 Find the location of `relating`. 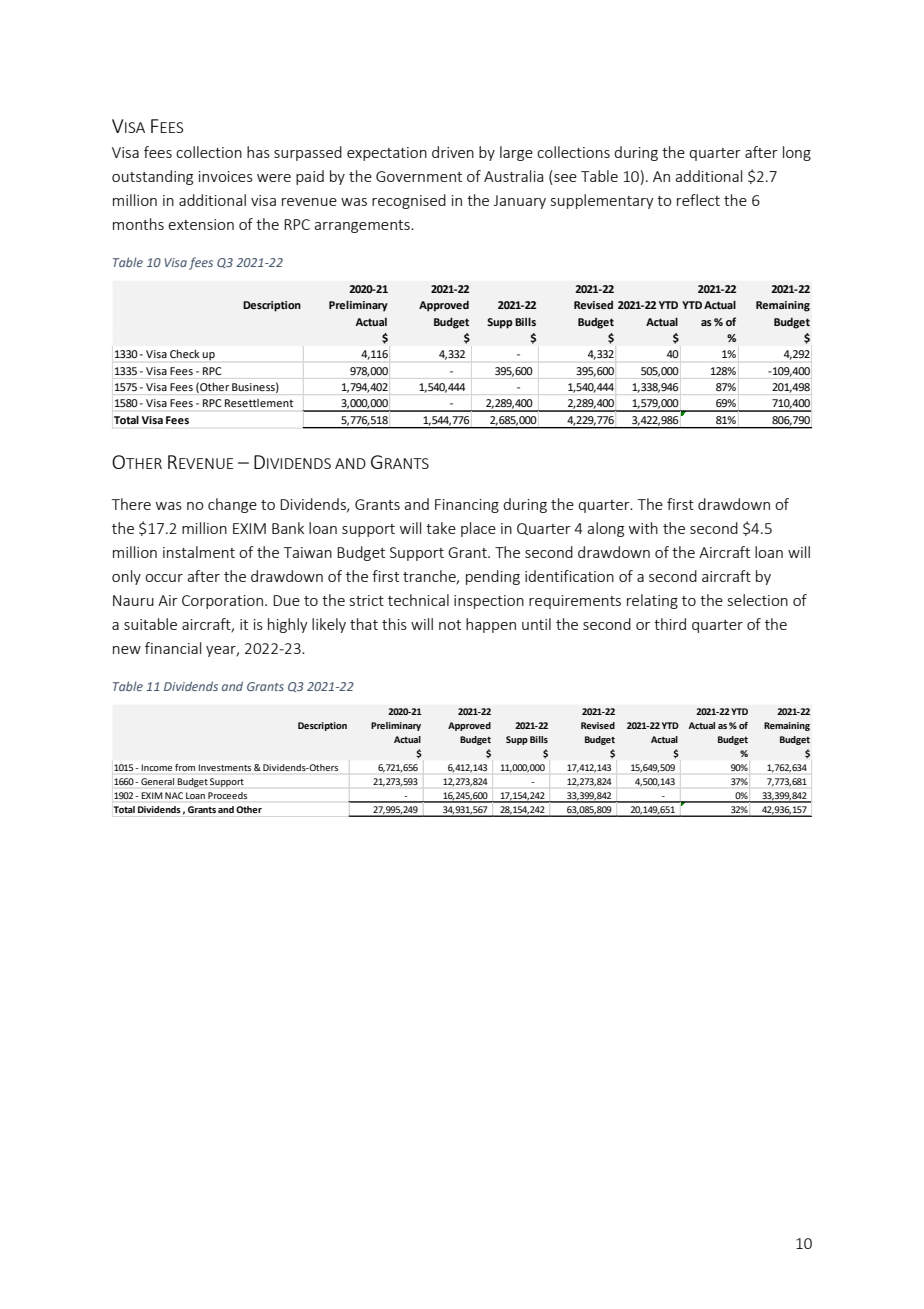

relating is located at coordinates (652, 601).
